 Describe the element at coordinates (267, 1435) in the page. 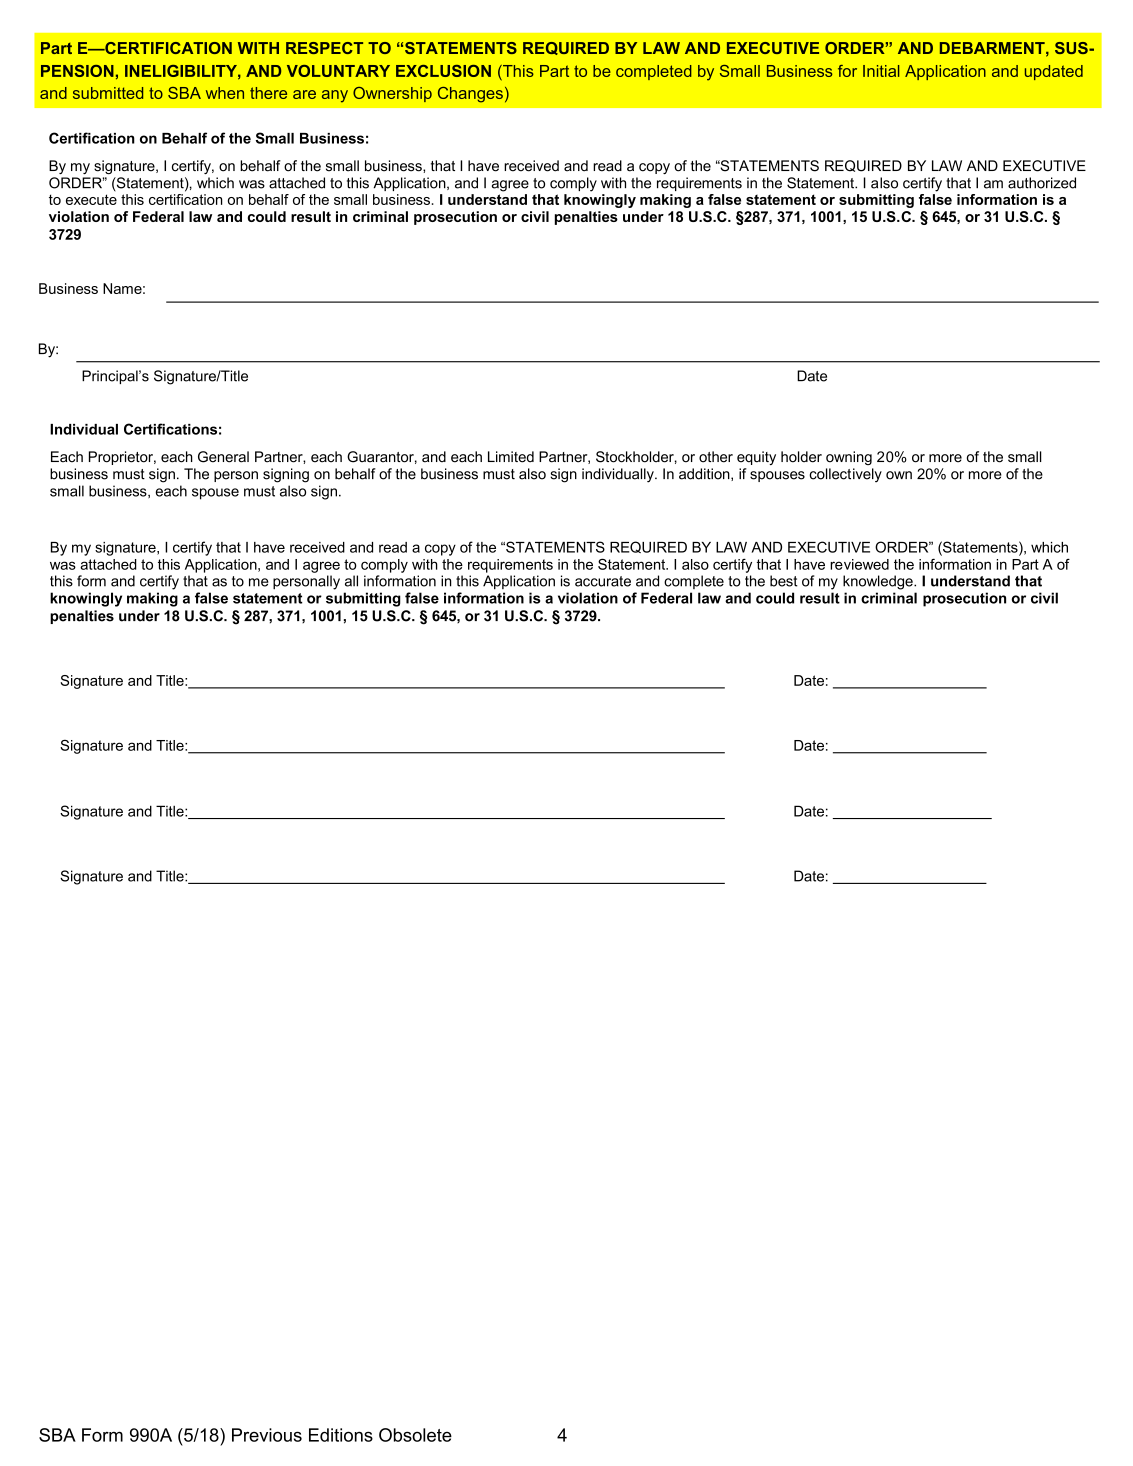

I see `Previous` at that location.
